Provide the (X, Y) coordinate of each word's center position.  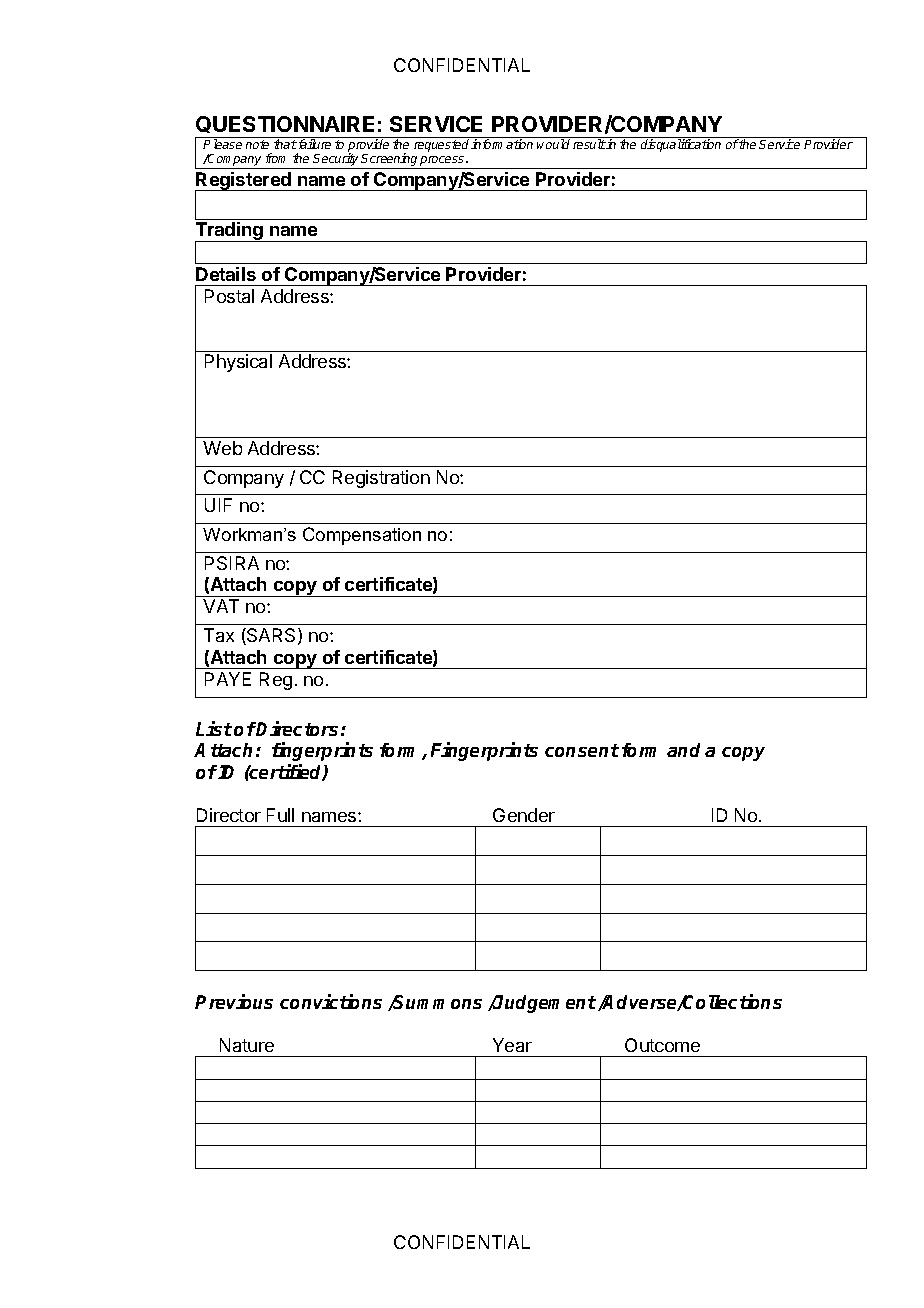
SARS (272, 636)
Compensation (362, 536)
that (285, 144)
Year (512, 1045)
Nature (247, 1045)
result (589, 144)
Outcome (662, 1045)
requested (443, 145)
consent (582, 750)
